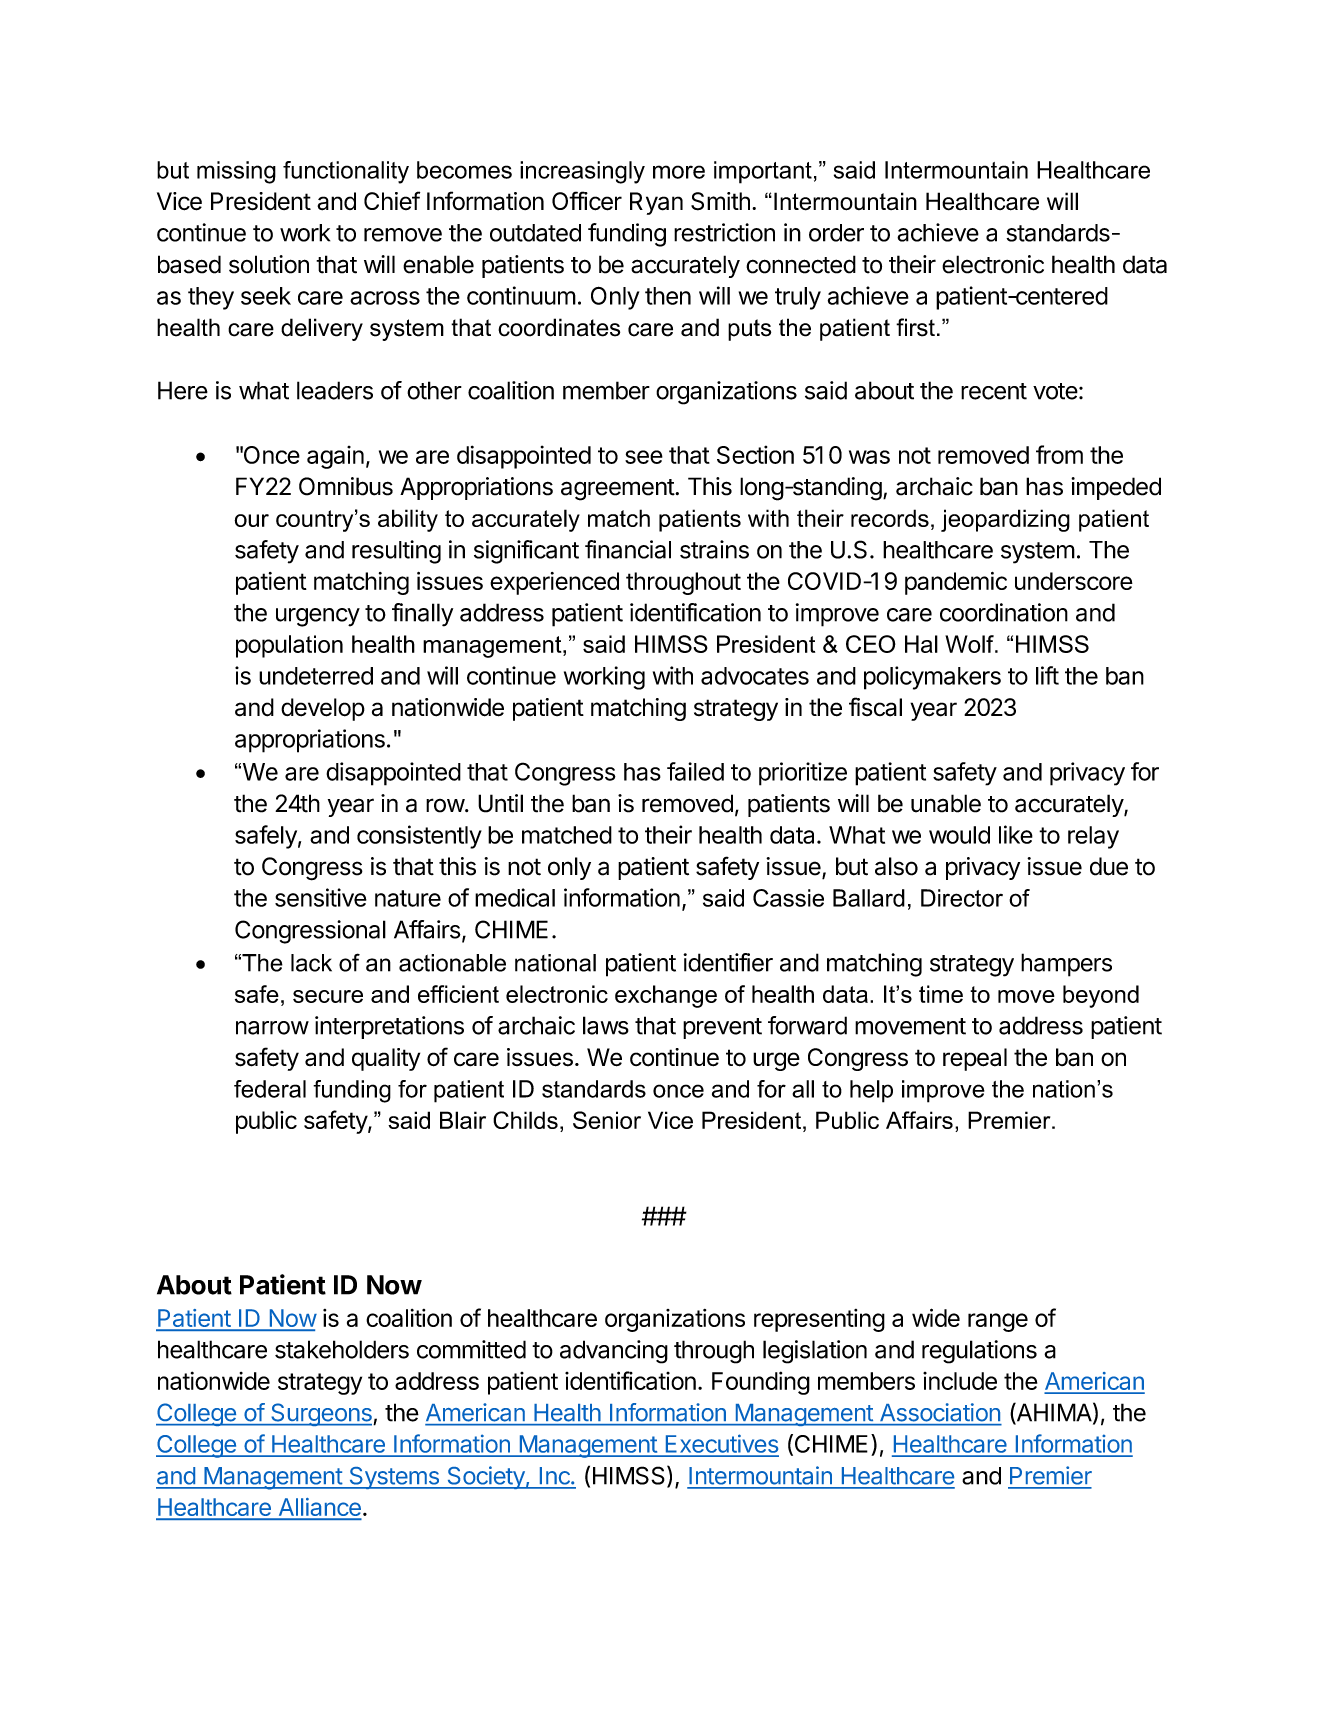  I want to click on failed, so click(695, 771).
